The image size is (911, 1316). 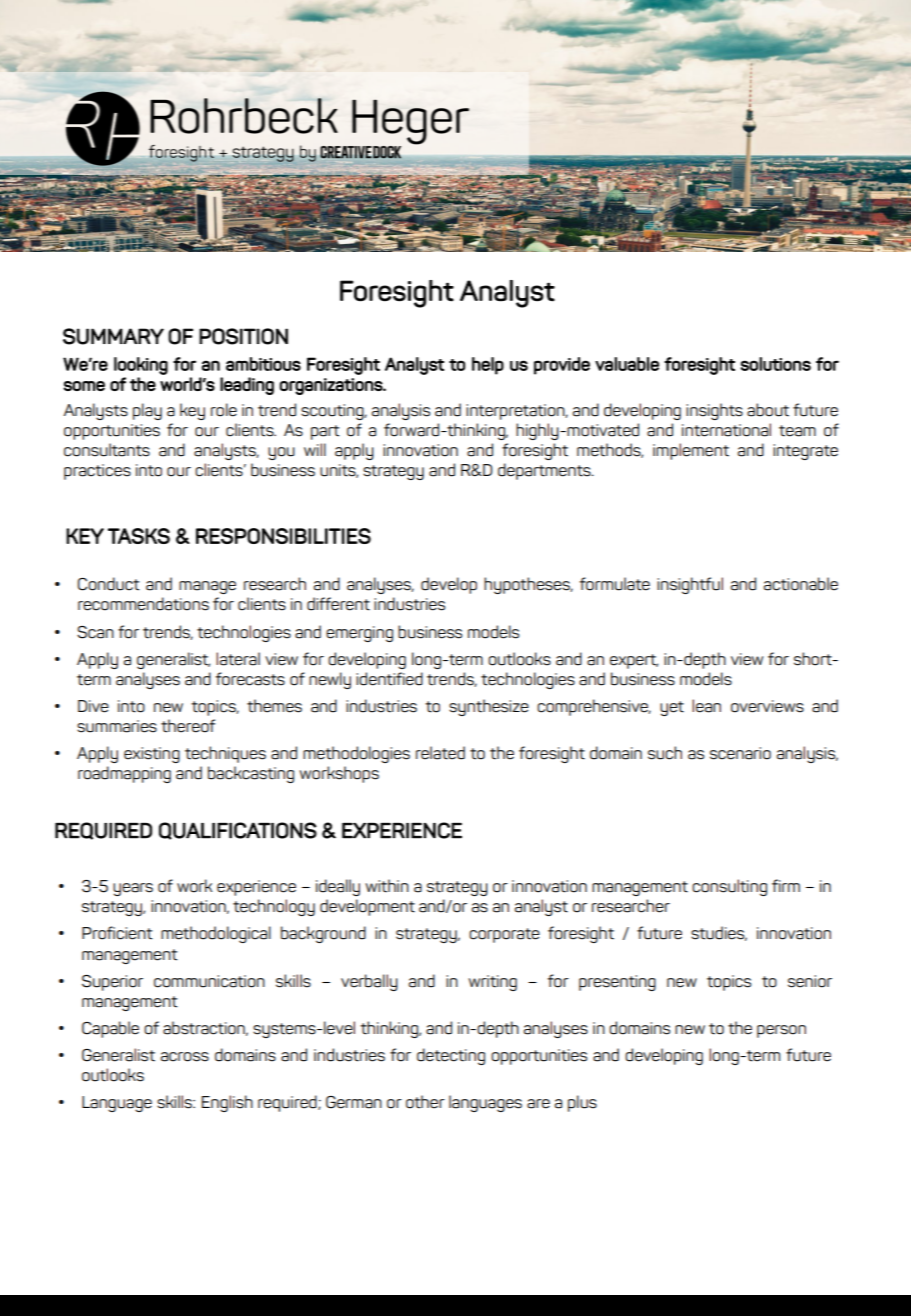 What do you see at coordinates (489, 707) in the screenshot?
I see `synthesize` at bounding box center [489, 707].
